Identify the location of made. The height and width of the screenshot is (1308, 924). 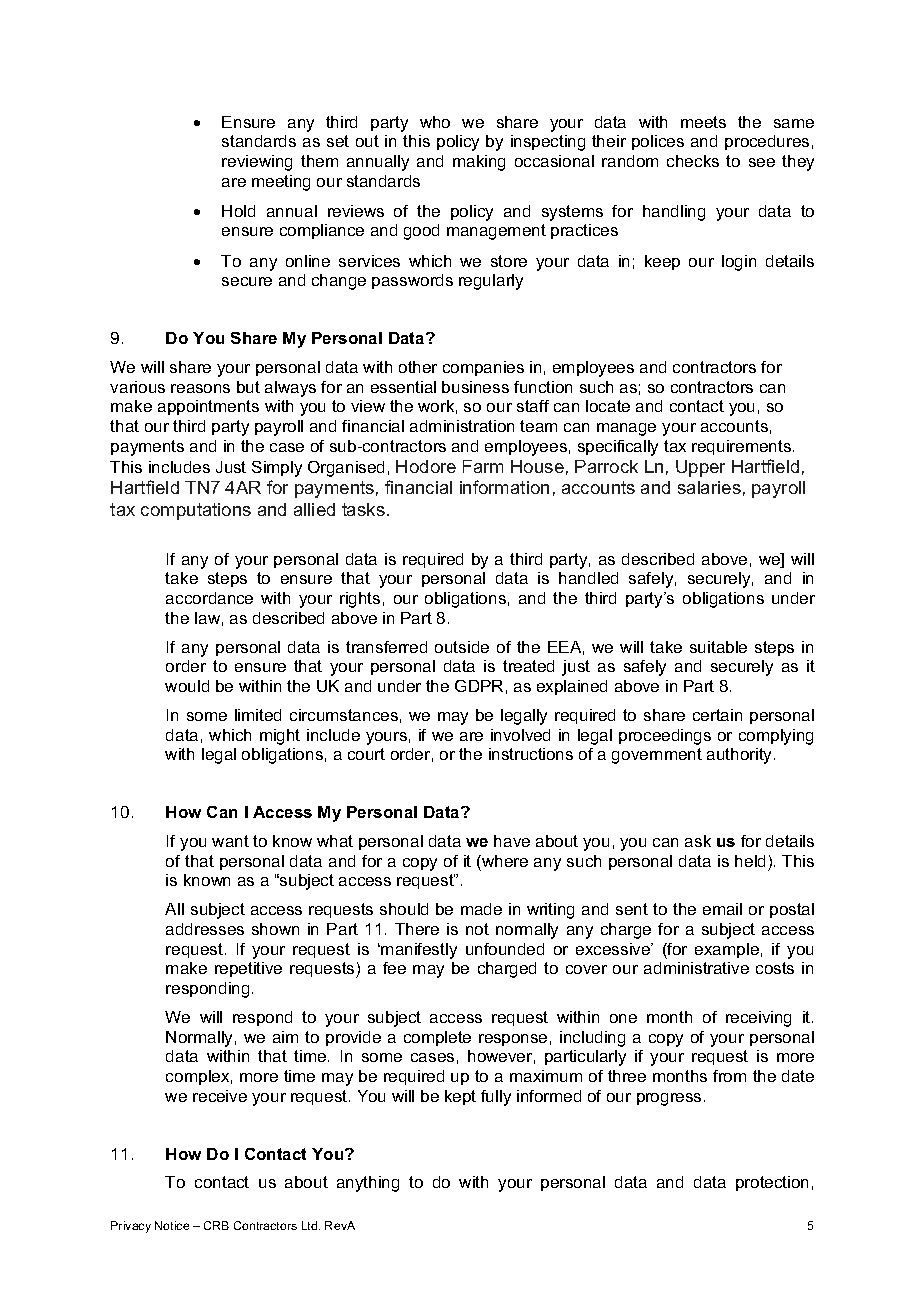
(481, 909).
